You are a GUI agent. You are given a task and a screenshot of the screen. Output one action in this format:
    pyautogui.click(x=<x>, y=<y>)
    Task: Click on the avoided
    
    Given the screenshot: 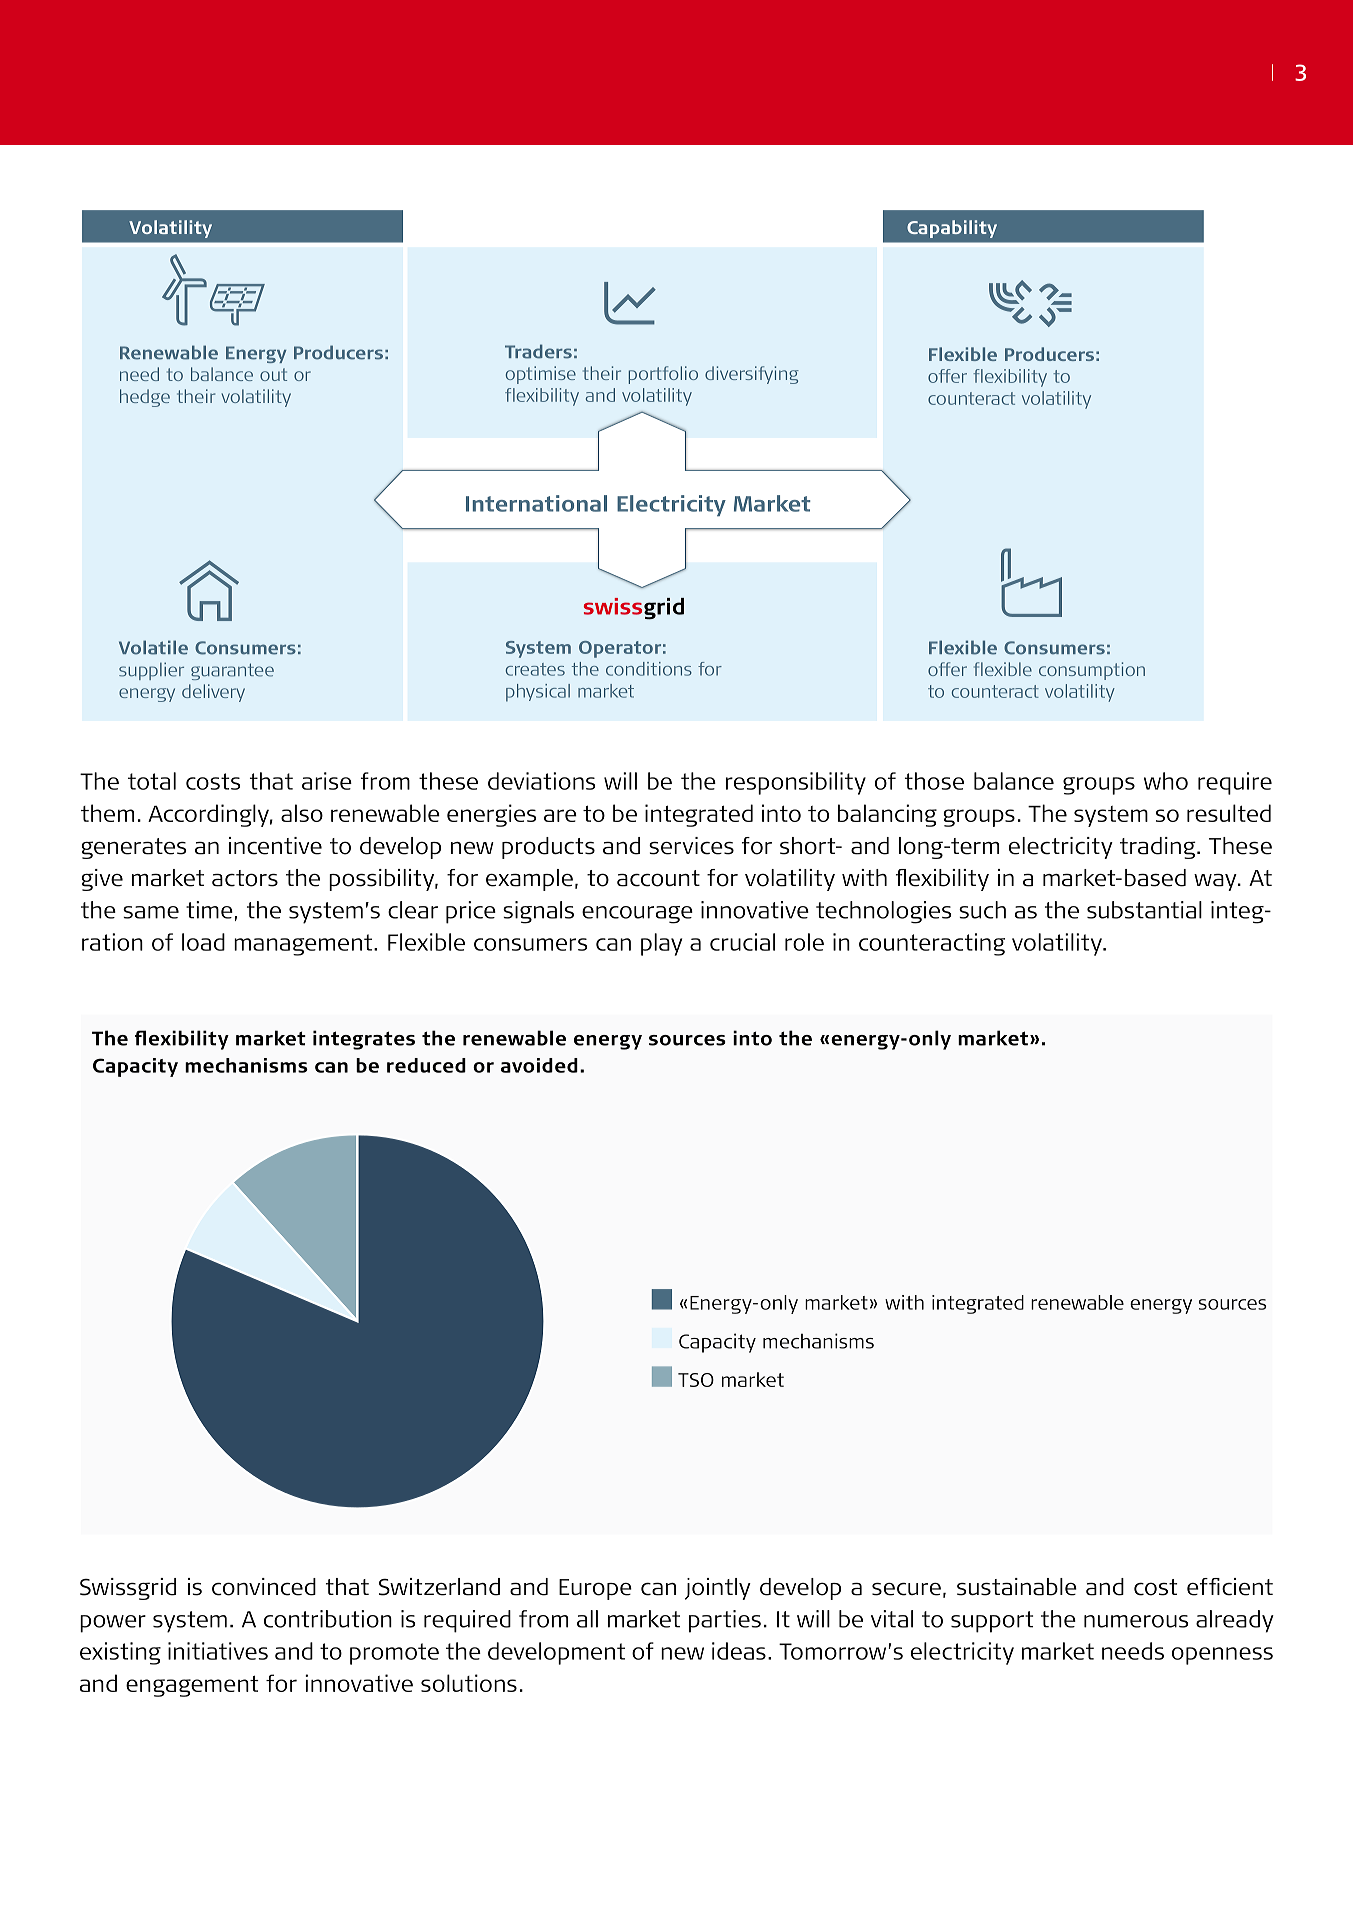 What is the action you would take?
    pyautogui.click(x=539, y=1065)
